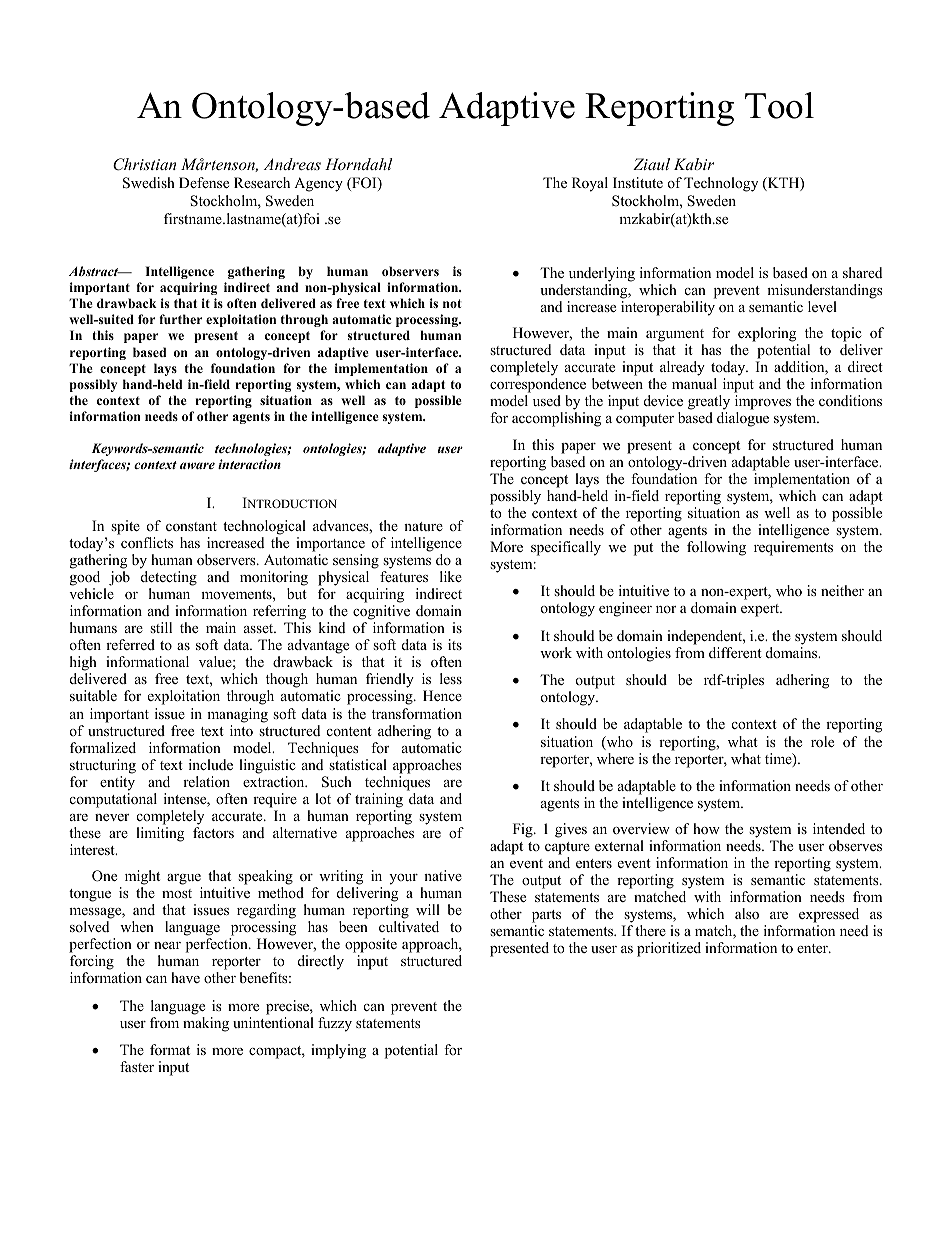  Describe the element at coordinates (779, 105) in the page. I see `Tool` at that location.
